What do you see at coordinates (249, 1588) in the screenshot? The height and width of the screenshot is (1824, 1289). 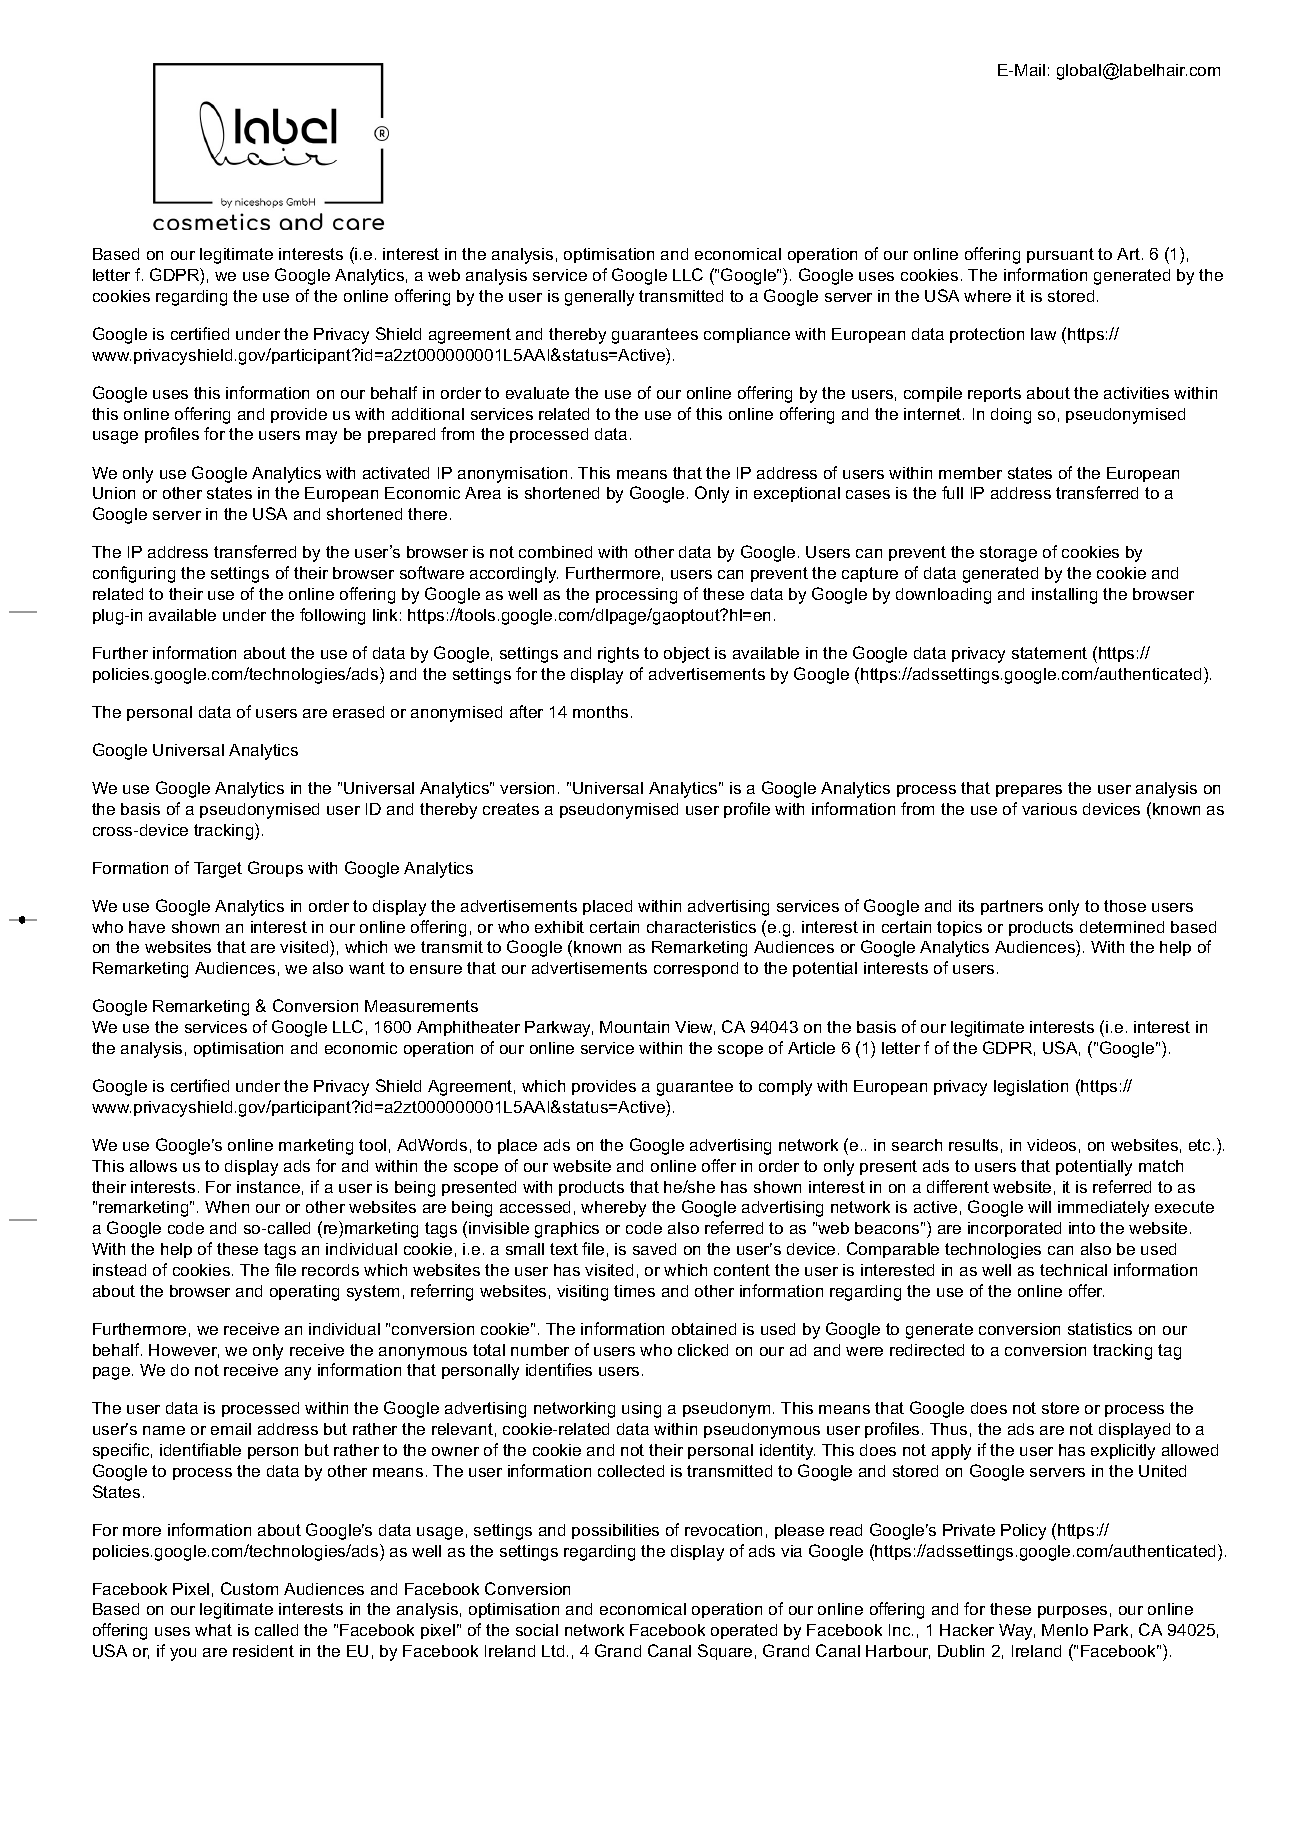 I see `Custom` at bounding box center [249, 1588].
